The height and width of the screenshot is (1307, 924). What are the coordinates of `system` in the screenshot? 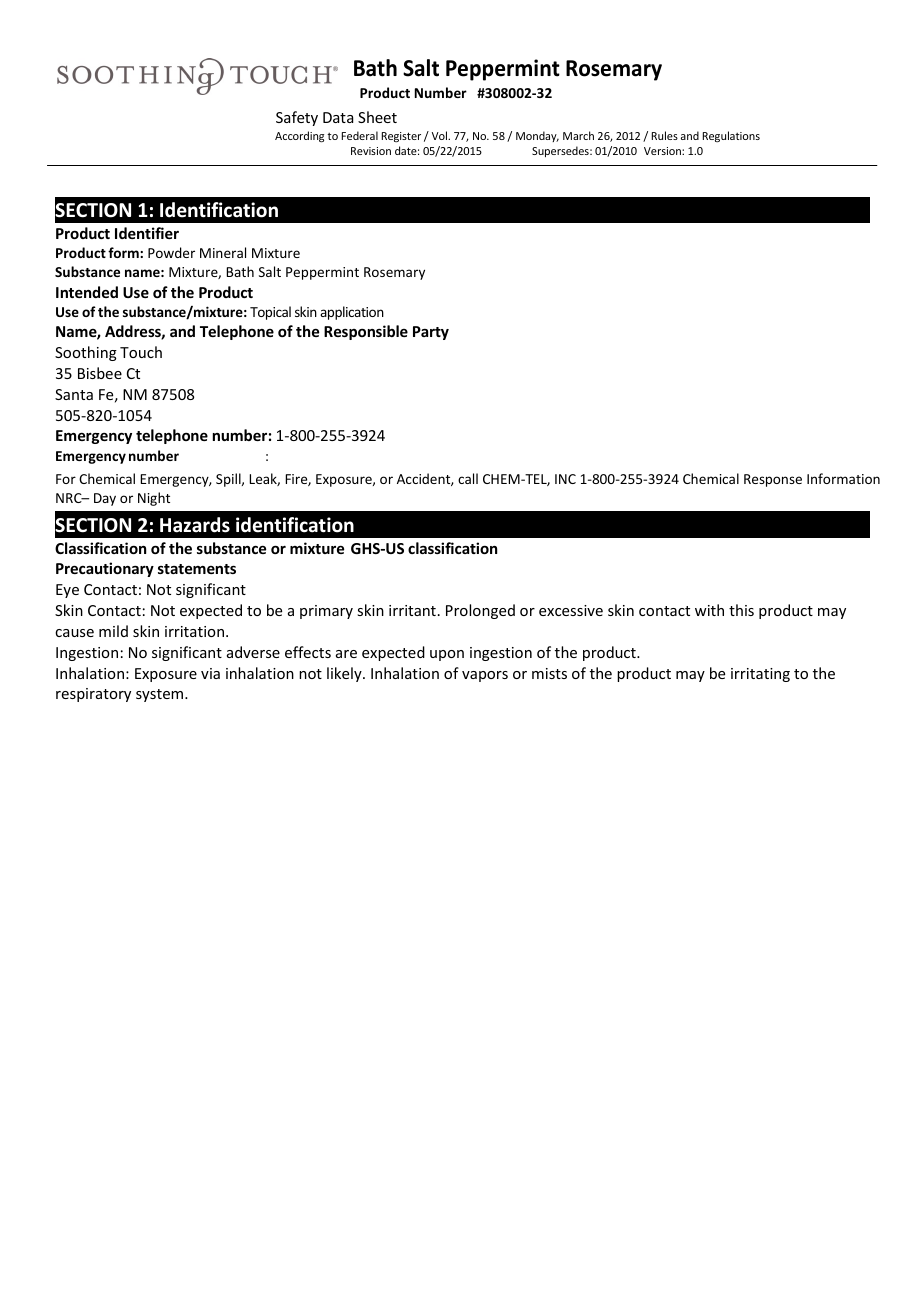 It's located at (161, 695).
